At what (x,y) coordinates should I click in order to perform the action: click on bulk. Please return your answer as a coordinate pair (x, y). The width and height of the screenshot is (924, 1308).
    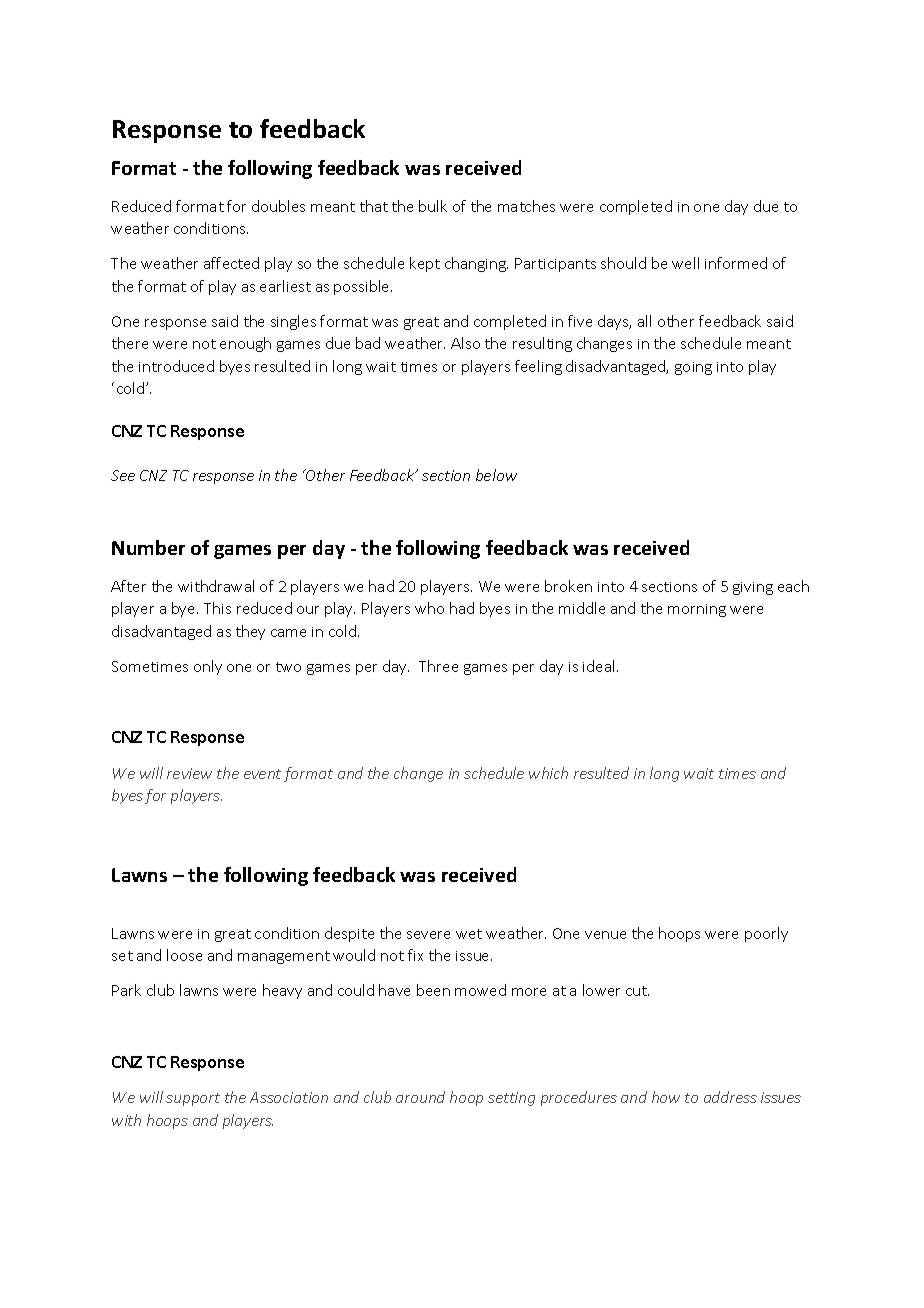
    Looking at the image, I should click on (433, 206).
